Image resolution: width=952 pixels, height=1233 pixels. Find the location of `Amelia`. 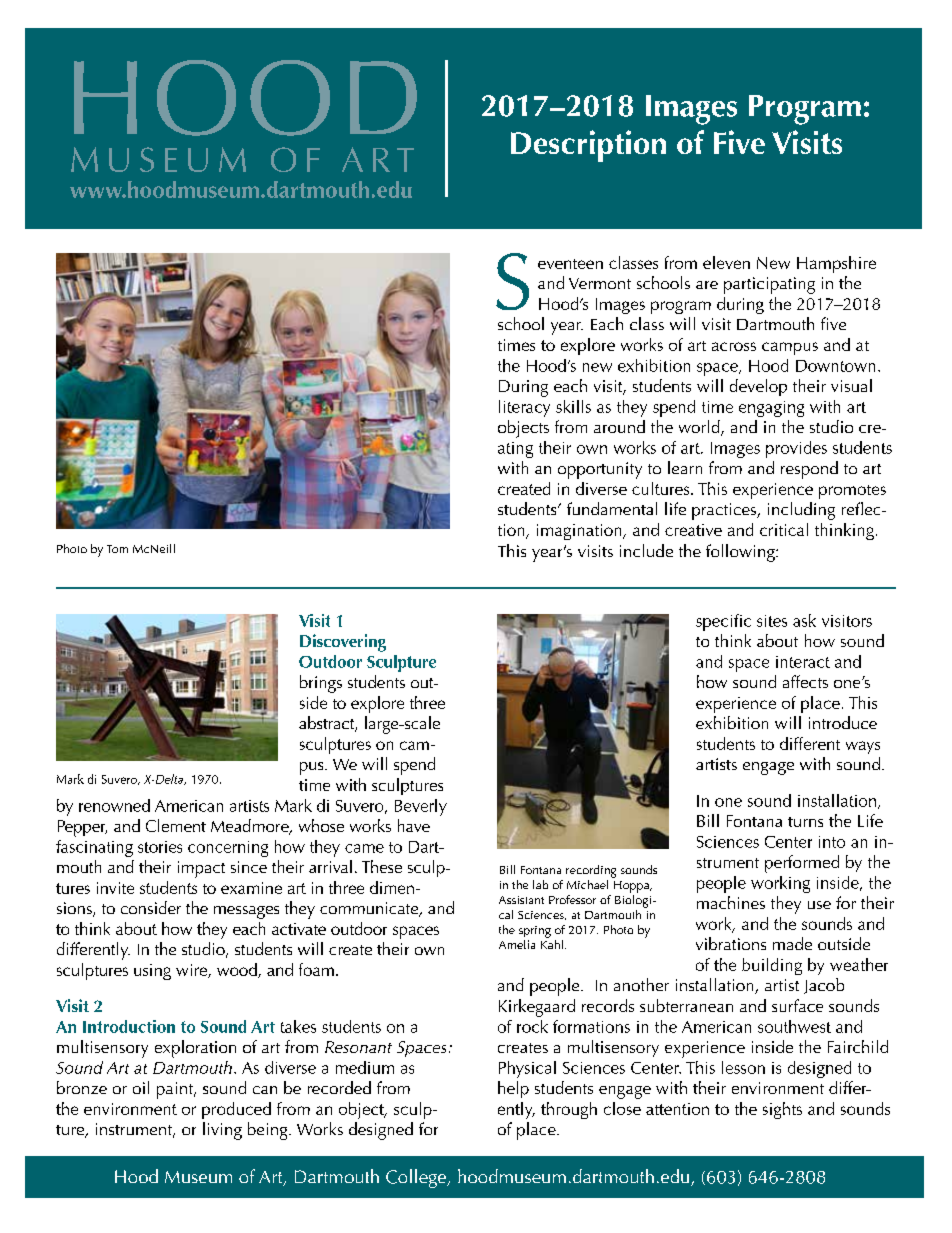

Amelia is located at coordinates (517, 944).
